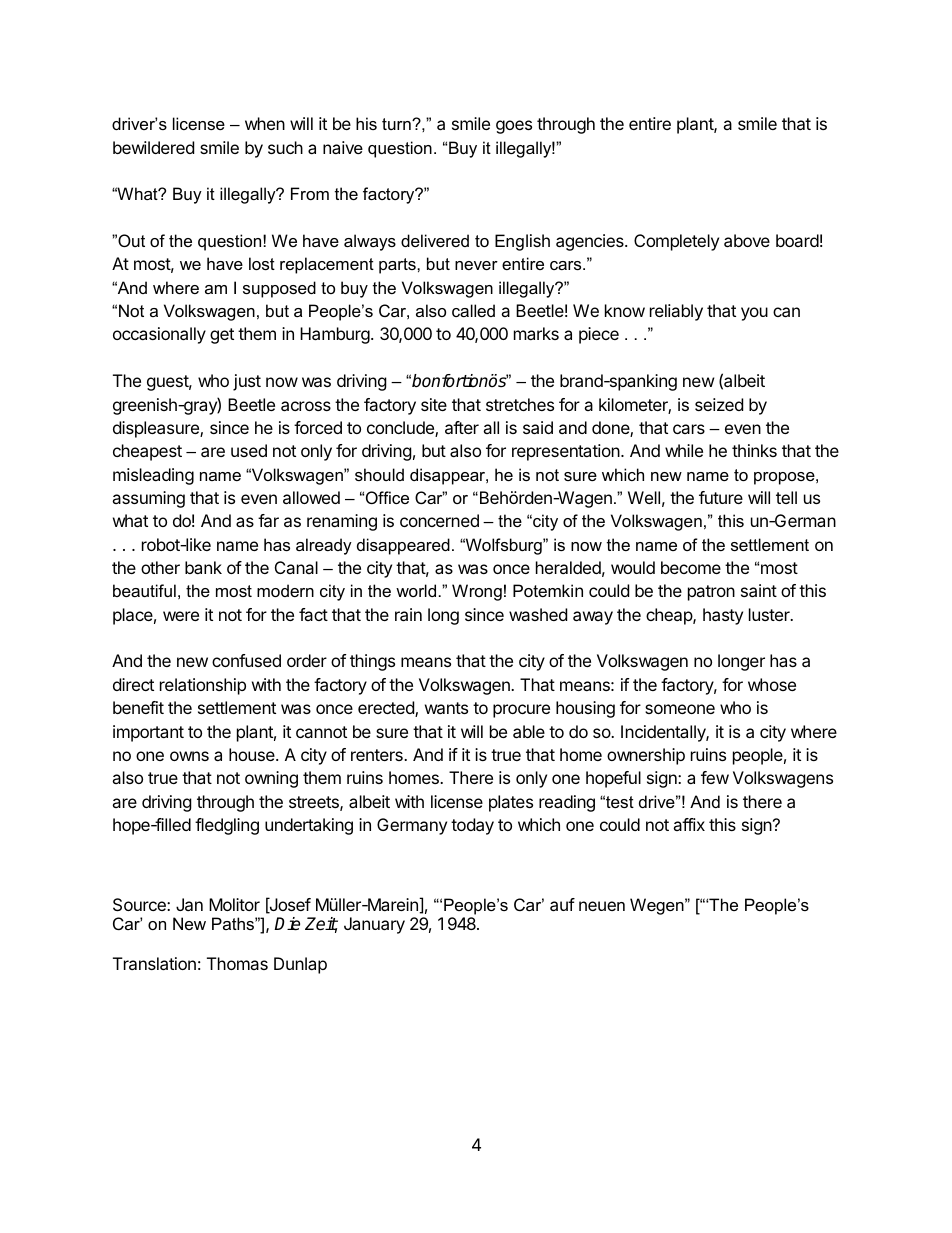 The width and height of the document is (952, 1233). Describe the element at coordinates (747, 240) in the document. I see `above` at that location.
